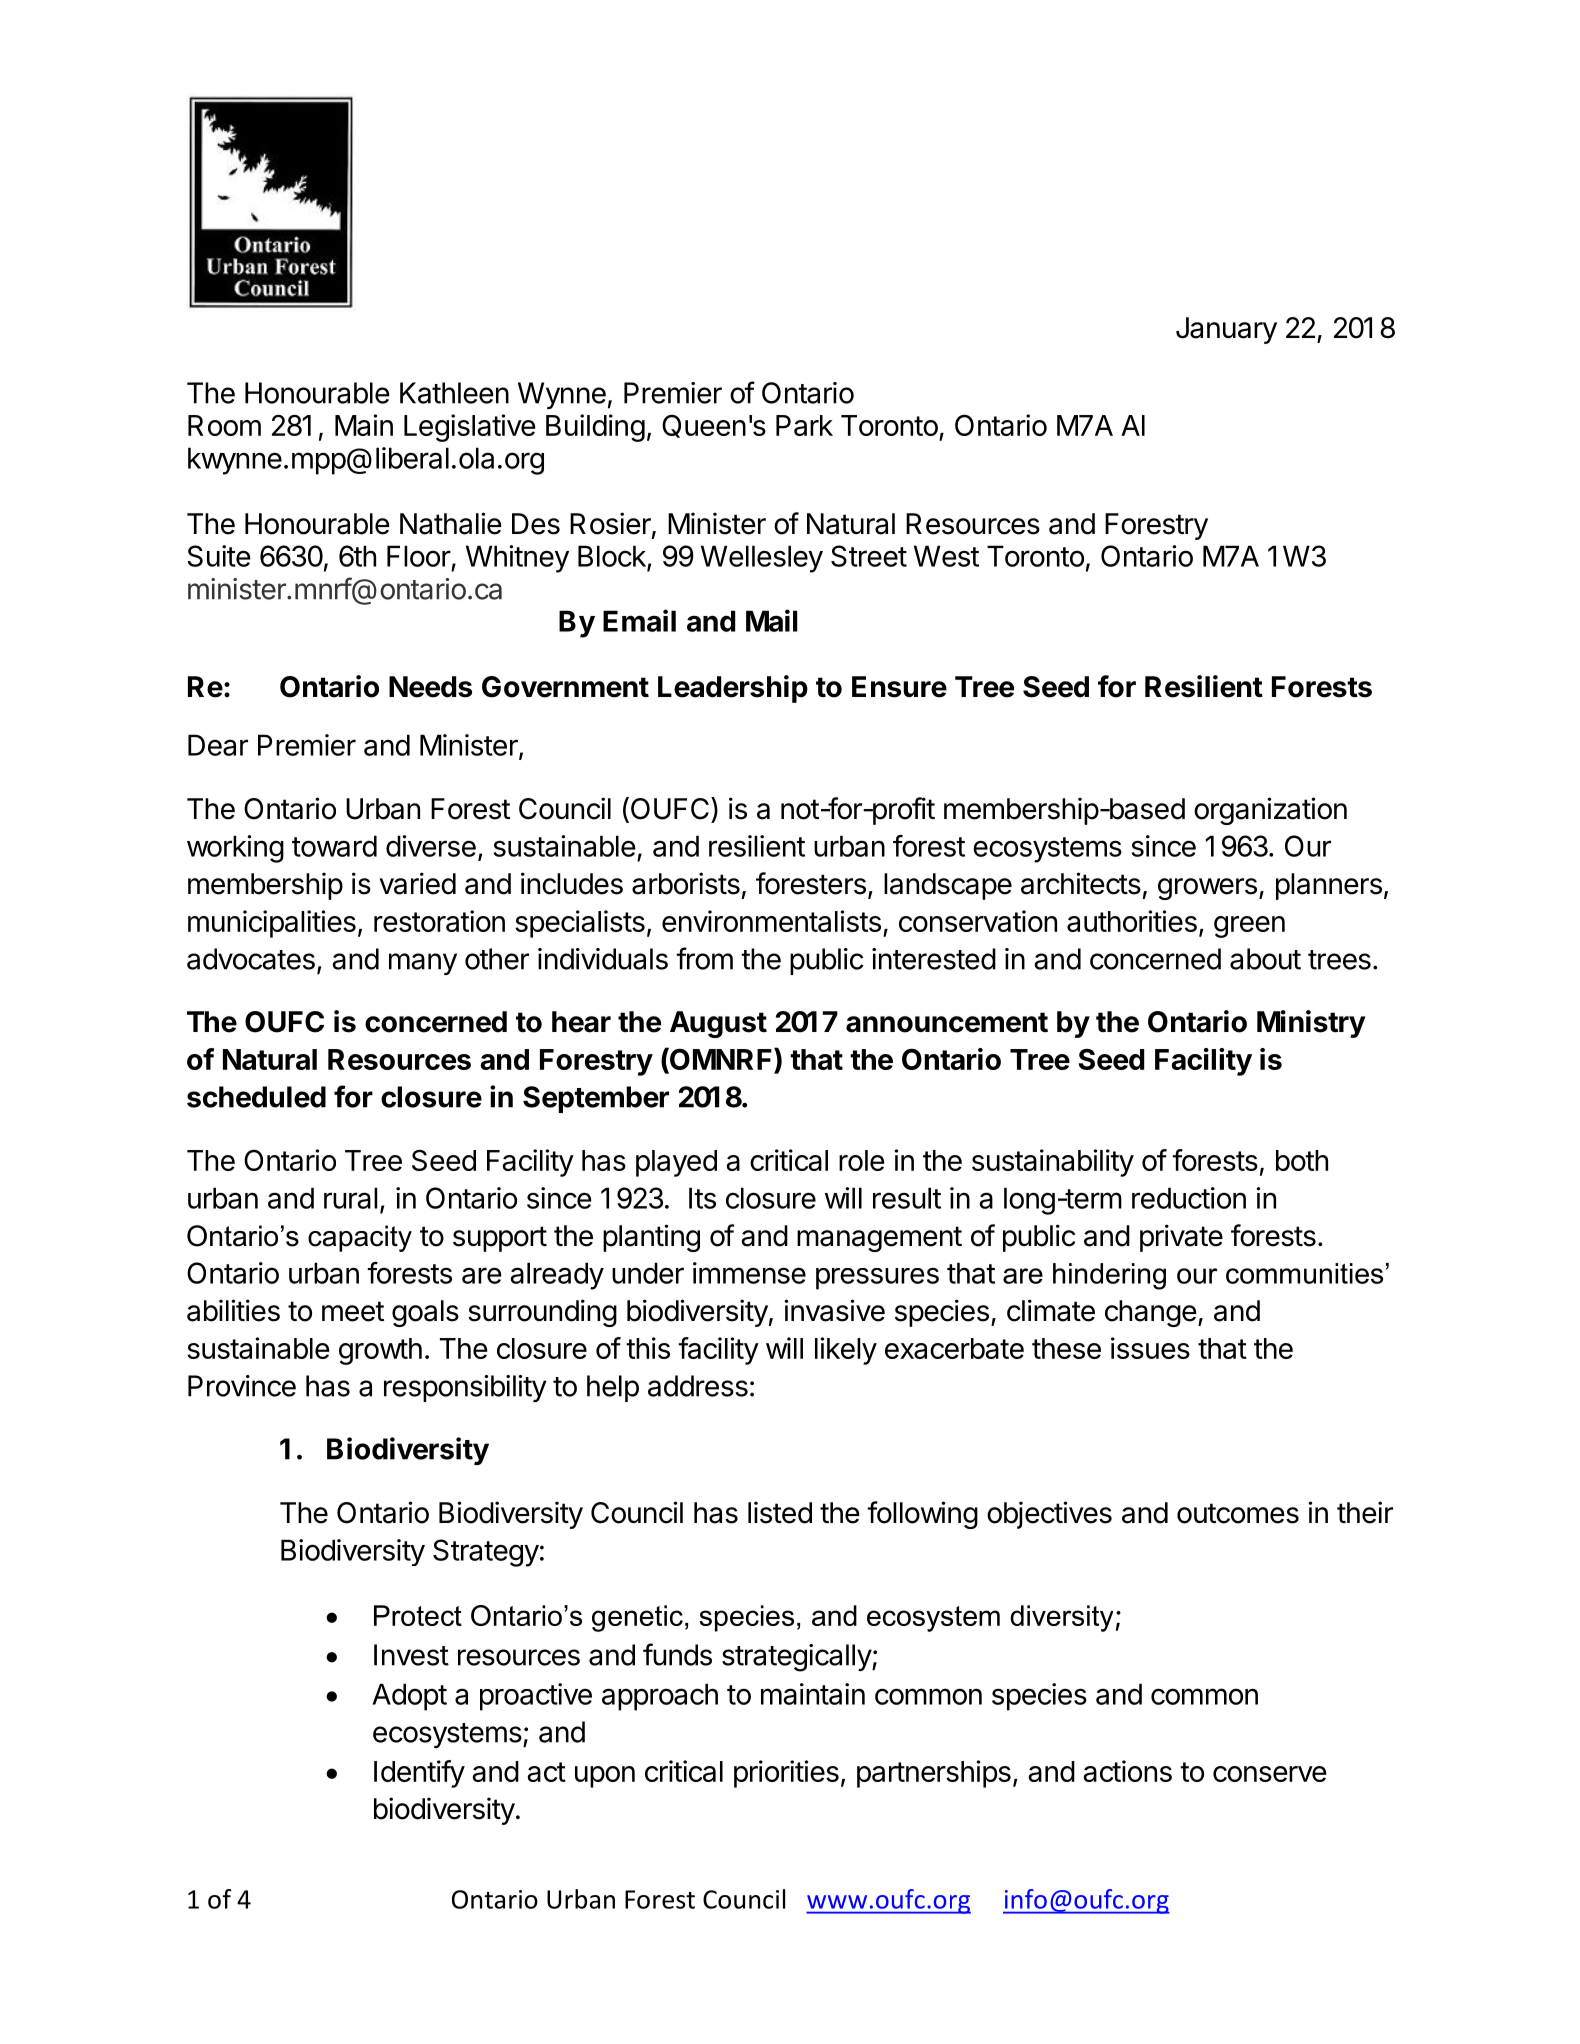 The image size is (1580, 2044). Describe the element at coordinates (1270, 811) in the screenshot. I see `organization` at that location.
